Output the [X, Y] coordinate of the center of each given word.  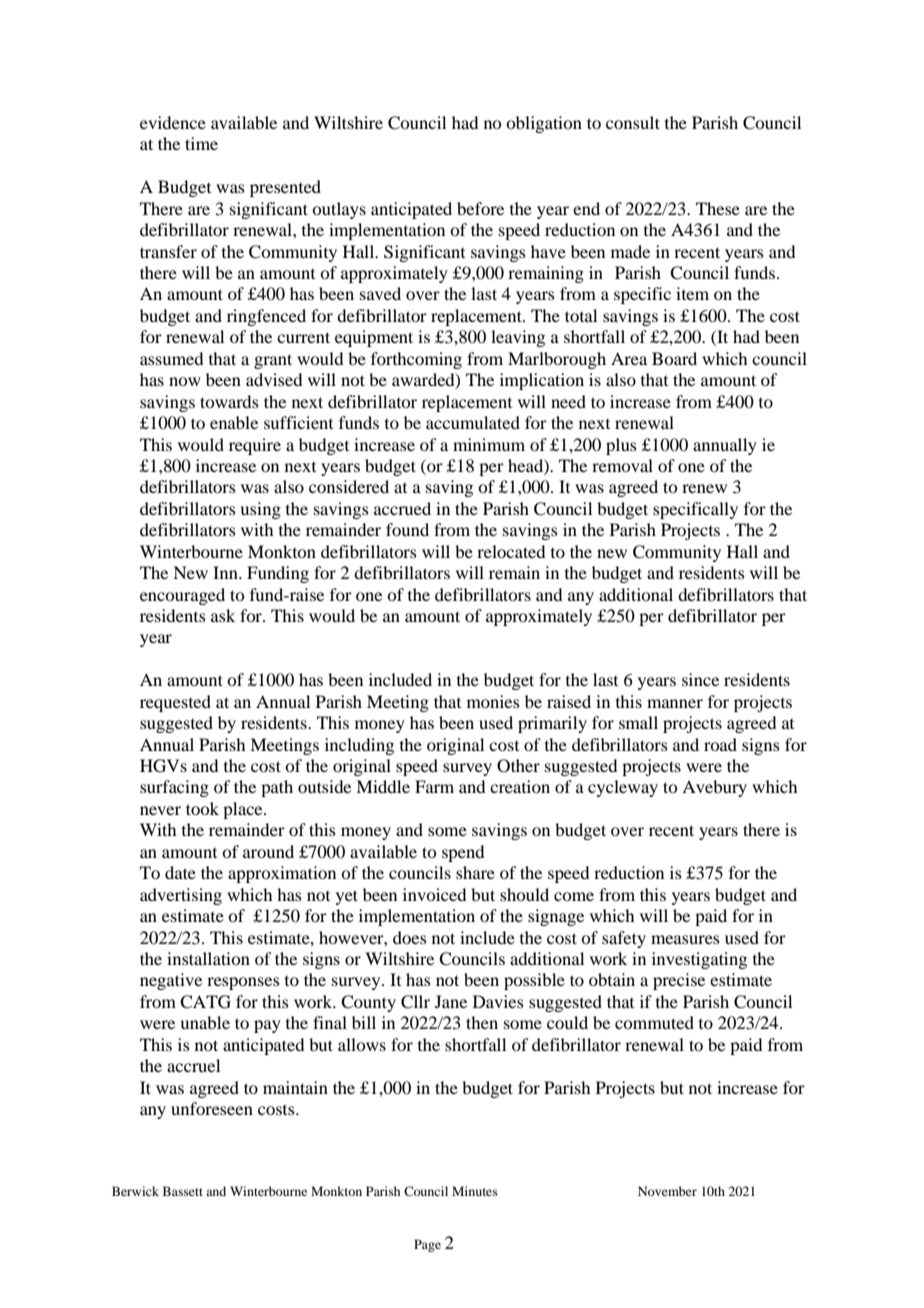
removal [622, 465]
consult [633, 122]
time [201, 143]
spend [463, 853]
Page [427, 1245]
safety [624, 939]
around [268, 851]
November [667, 1191]
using [260, 510]
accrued [402, 508]
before [480, 208]
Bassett [183, 1191]
